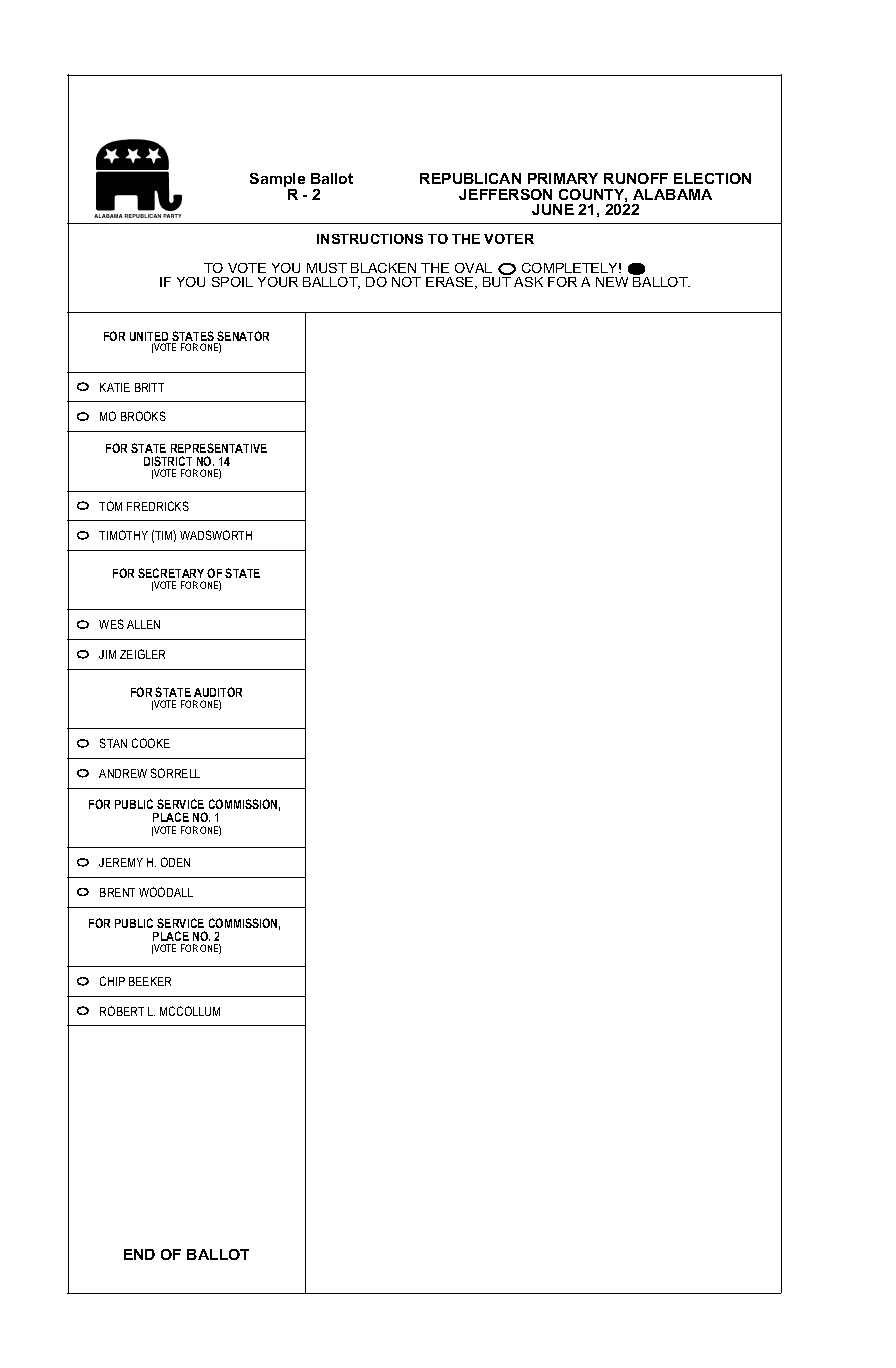 The width and height of the screenshot is (896, 1368). I want to click on AUDITOR, so click(218, 692).
